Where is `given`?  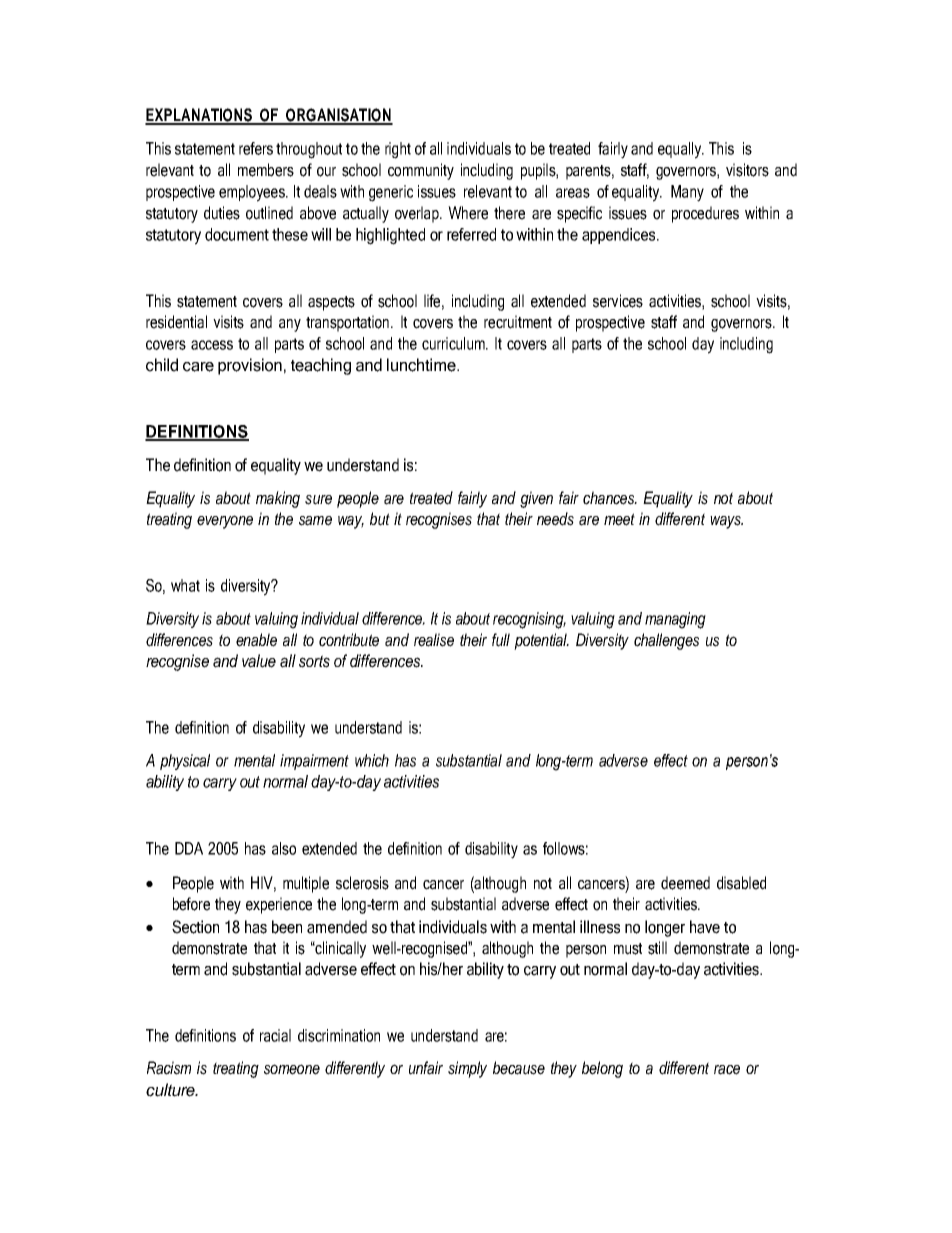 given is located at coordinates (536, 499).
